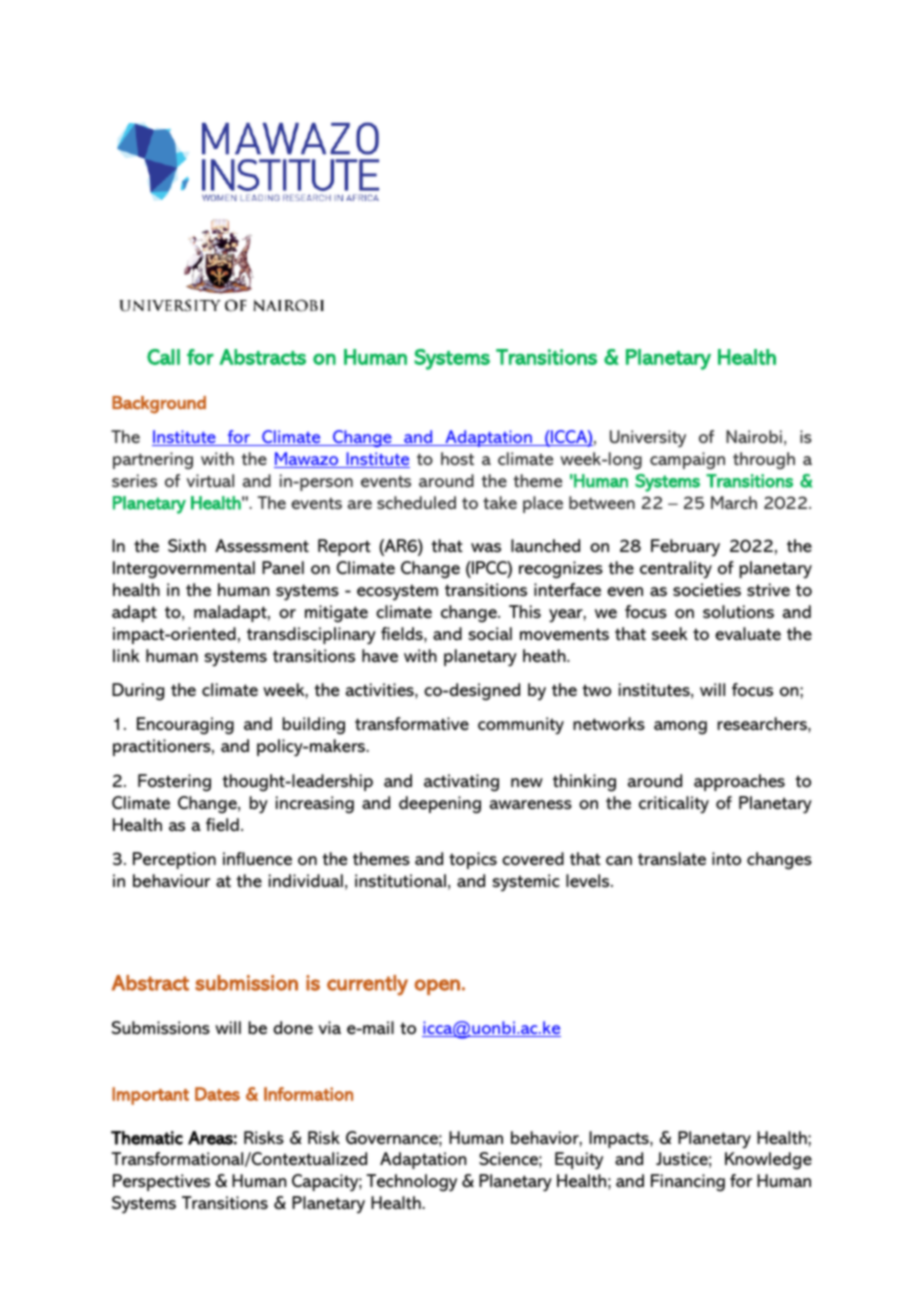  Describe the element at coordinates (411, 1183) in the document. I see `Technology` at that location.
